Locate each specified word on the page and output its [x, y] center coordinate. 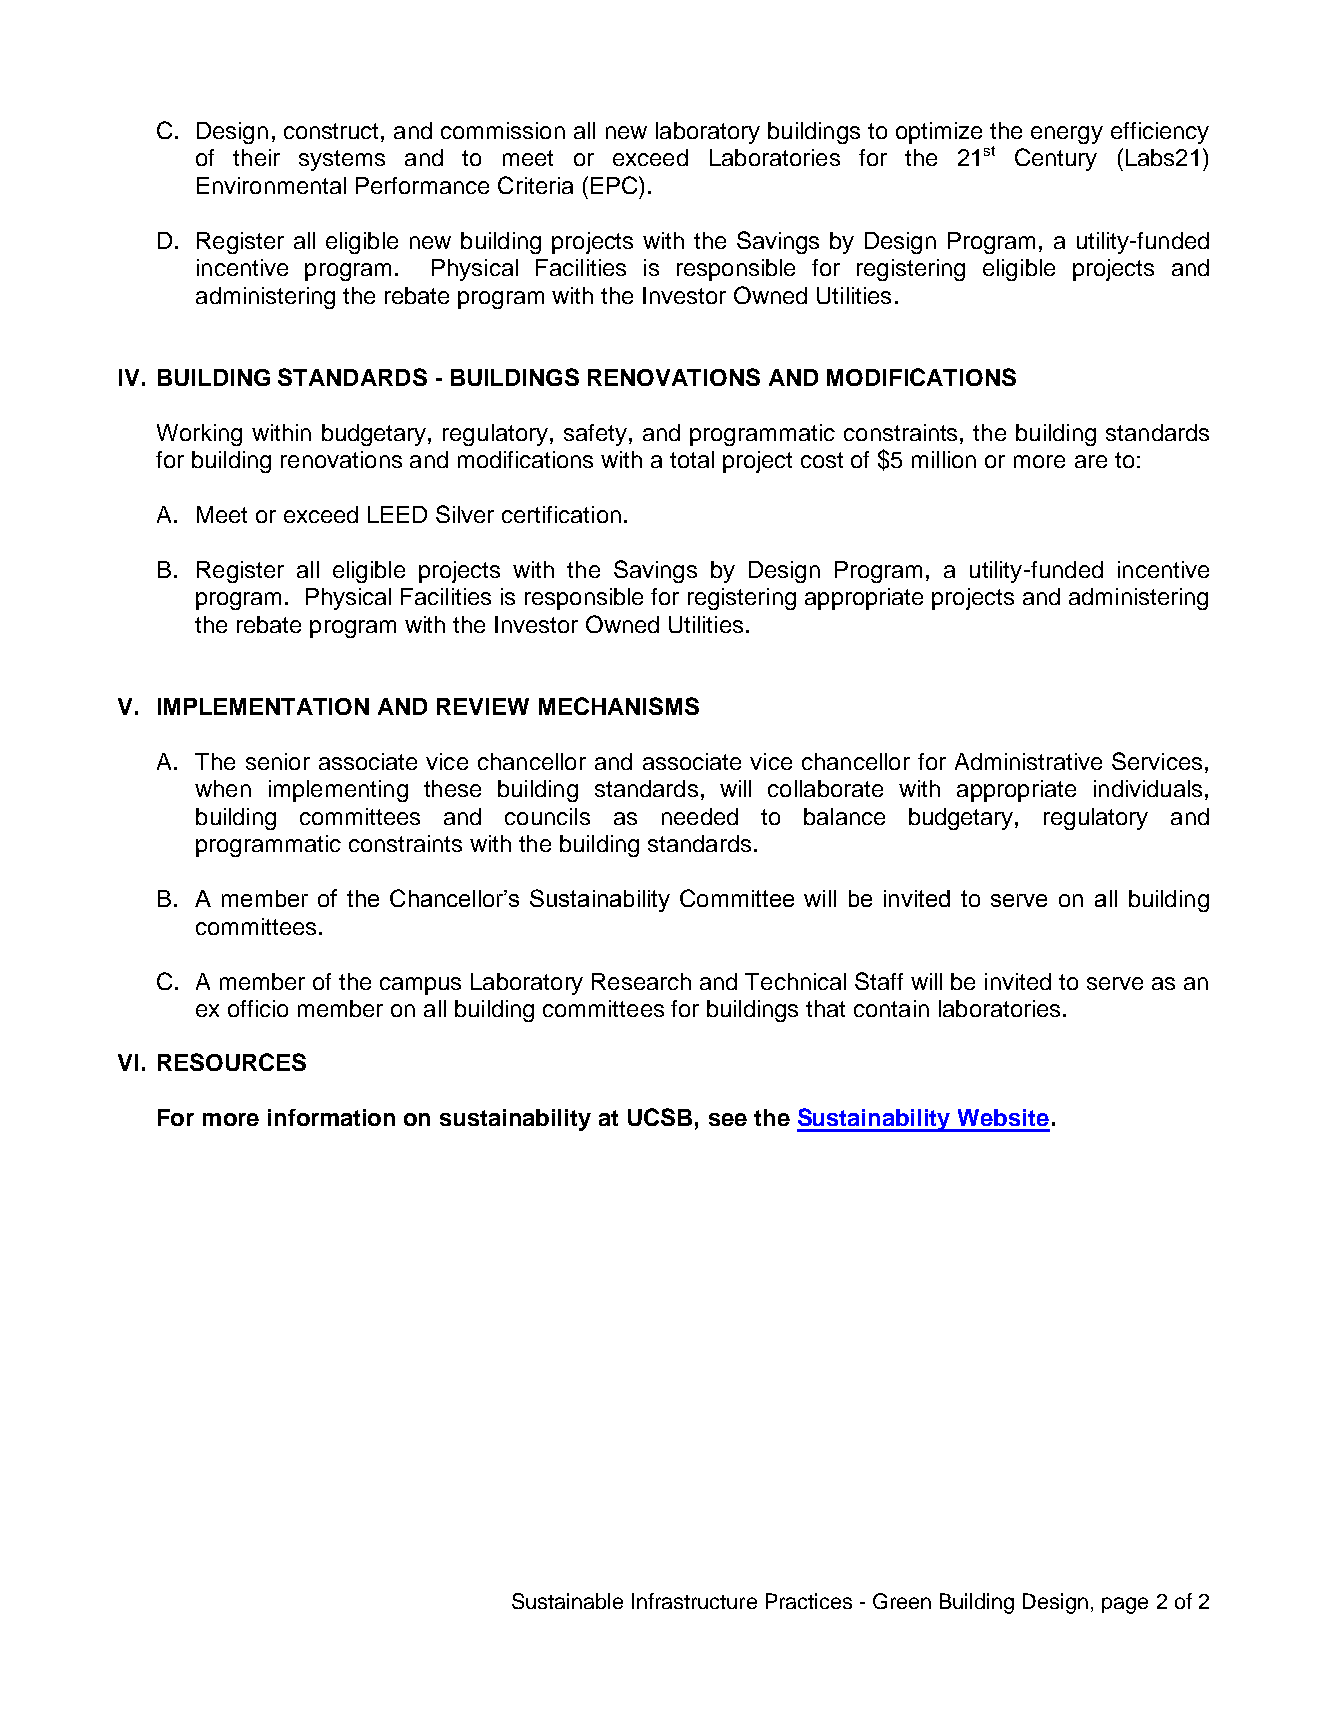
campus [420, 986]
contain [891, 1008]
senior [278, 761]
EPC [614, 185]
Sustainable [567, 1601]
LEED [397, 514]
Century [1056, 159]
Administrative [1028, 761]
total [692, 459]
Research [641, 981]
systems [342, 160]
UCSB [660, 1117]
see [728, 1119]
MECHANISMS [619, 706]
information [331, 1117]
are [1091, 461]
